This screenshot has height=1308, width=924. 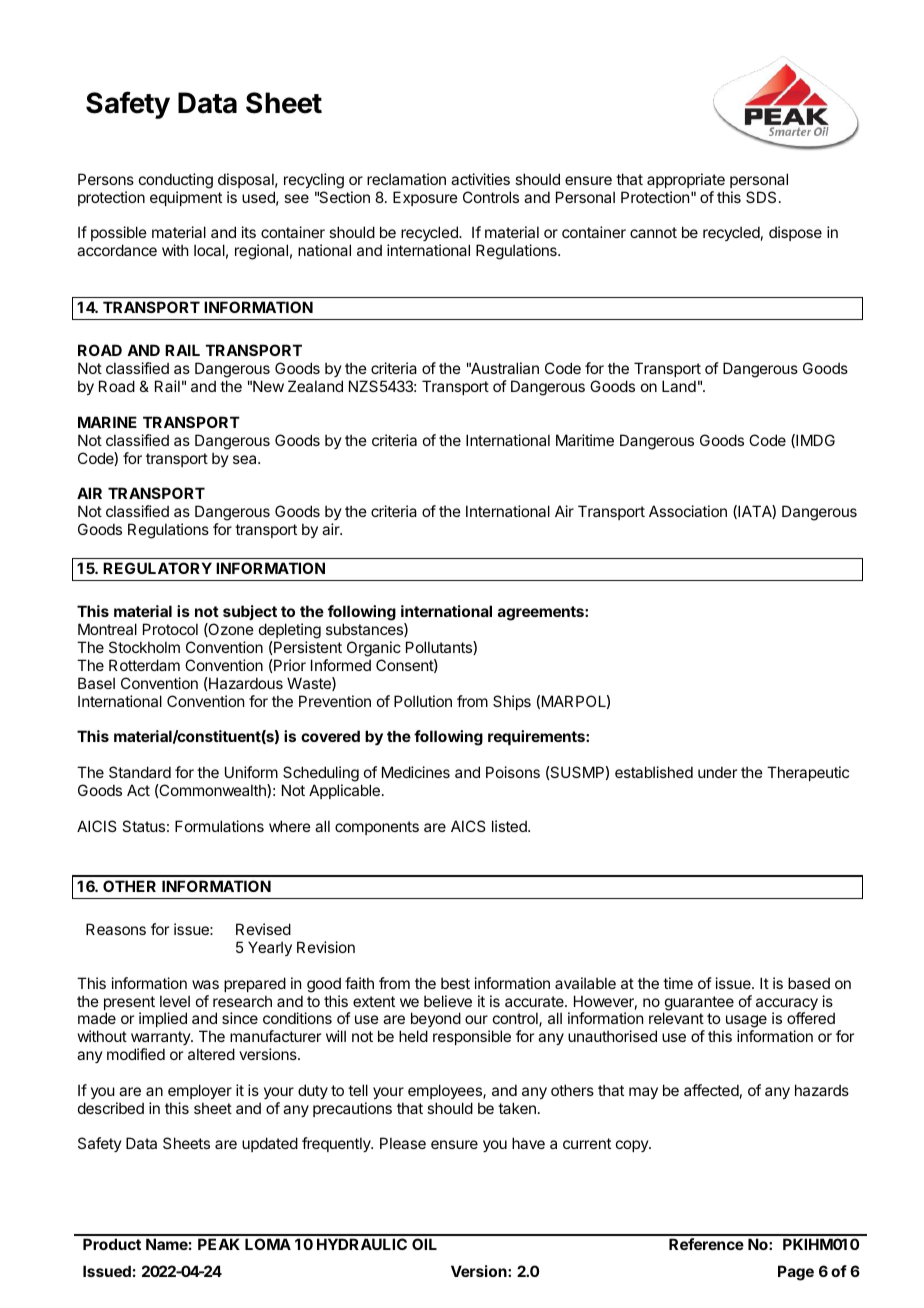 I want to click on Pollution, so click(x=423, y=701).
